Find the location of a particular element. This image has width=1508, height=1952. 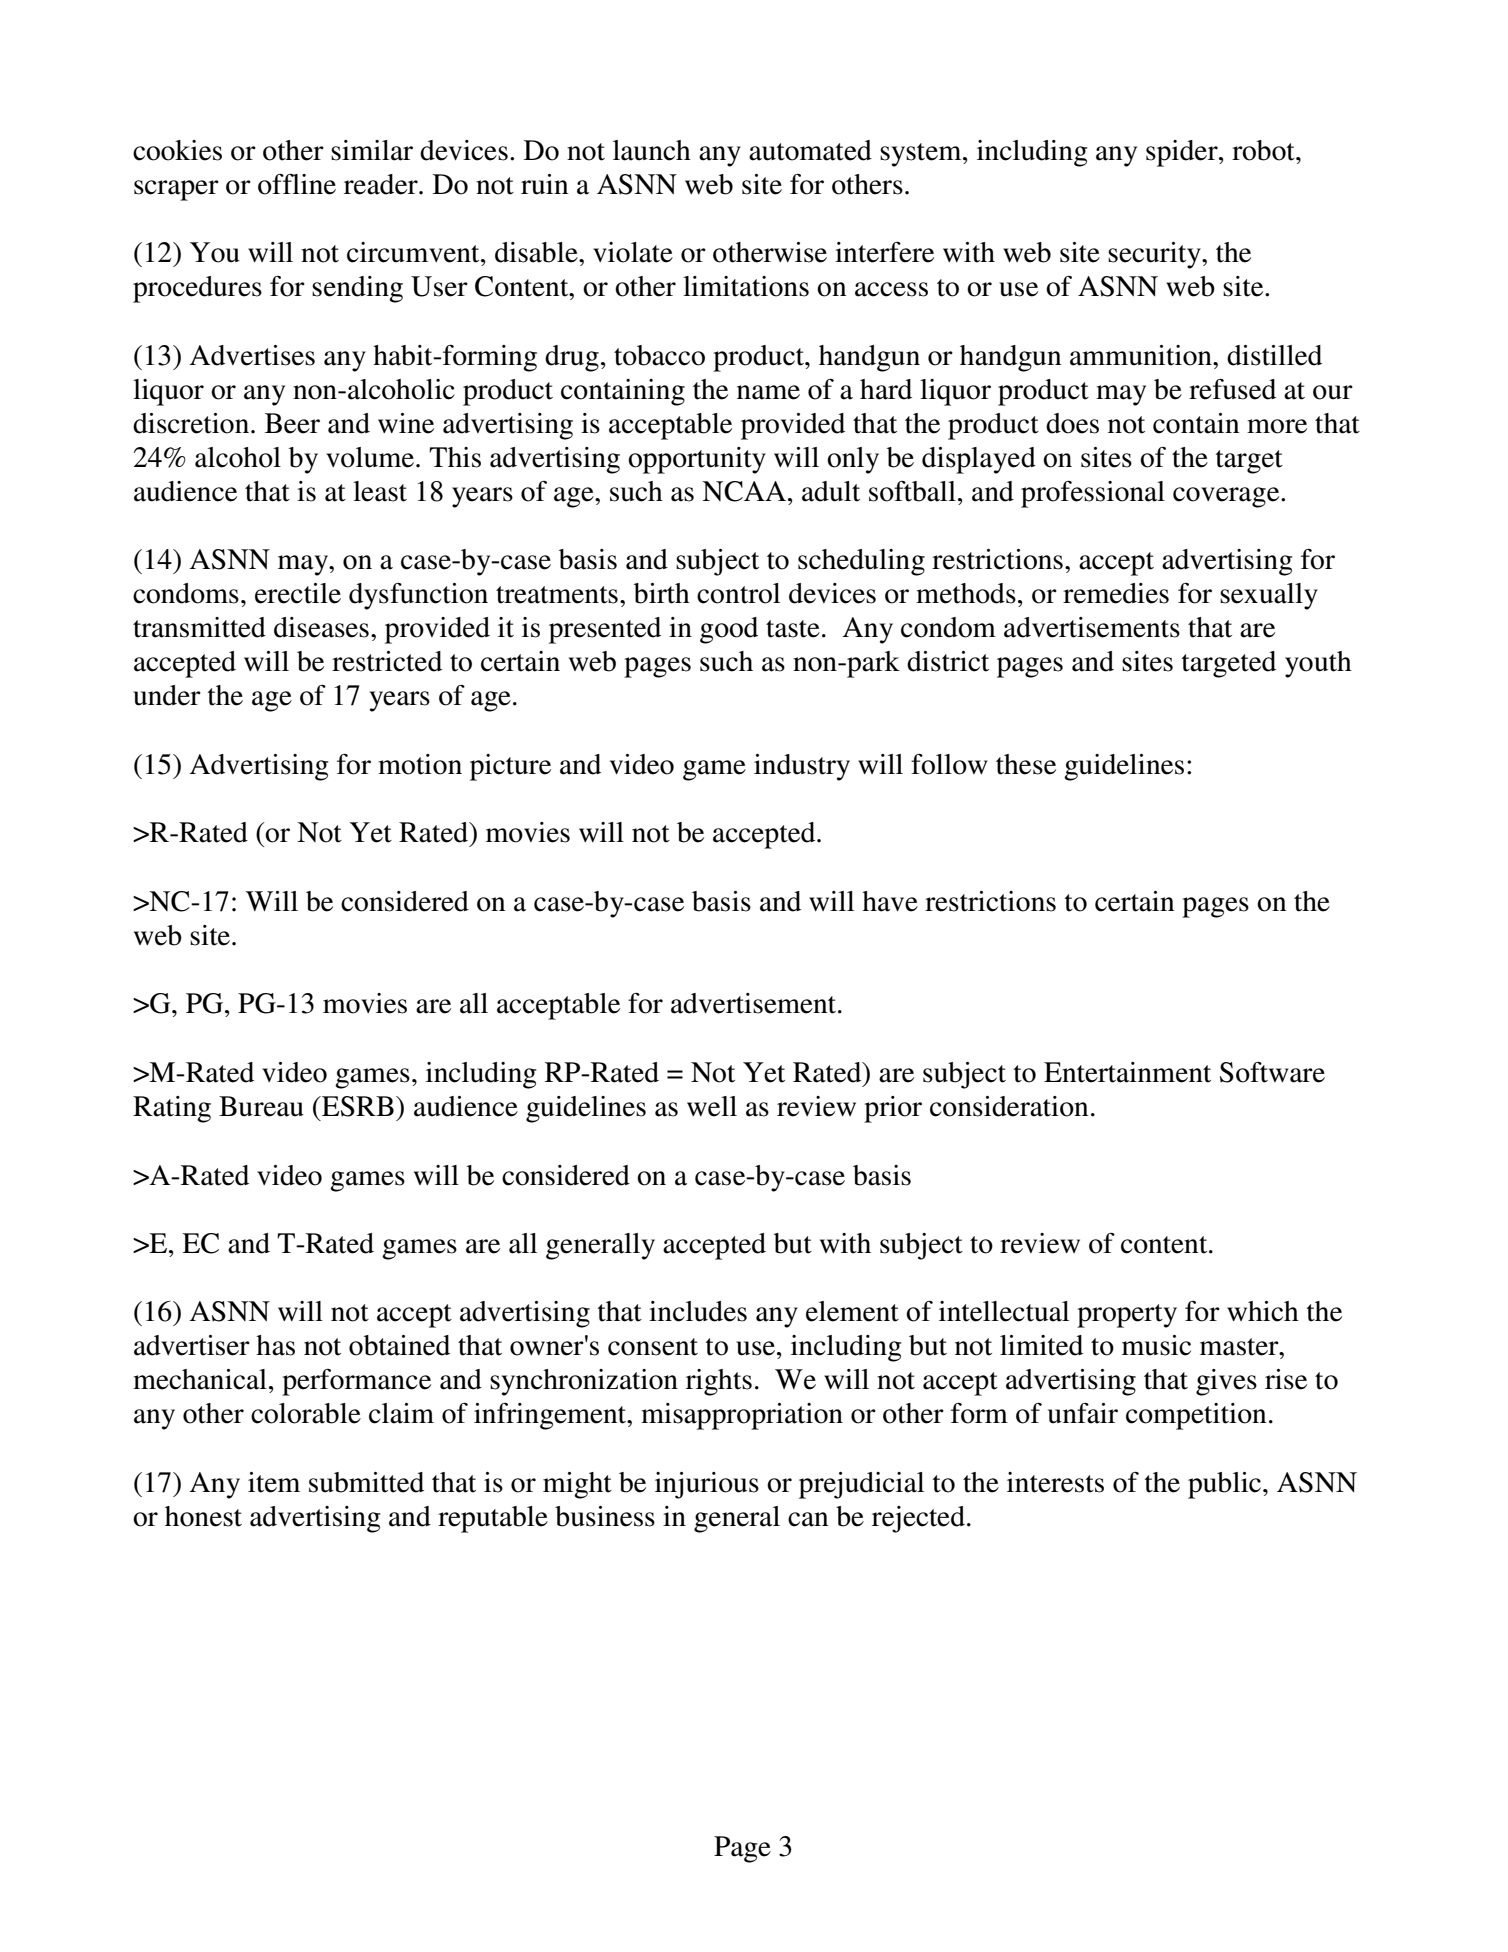

automated is located at coordinates (810, 150).
